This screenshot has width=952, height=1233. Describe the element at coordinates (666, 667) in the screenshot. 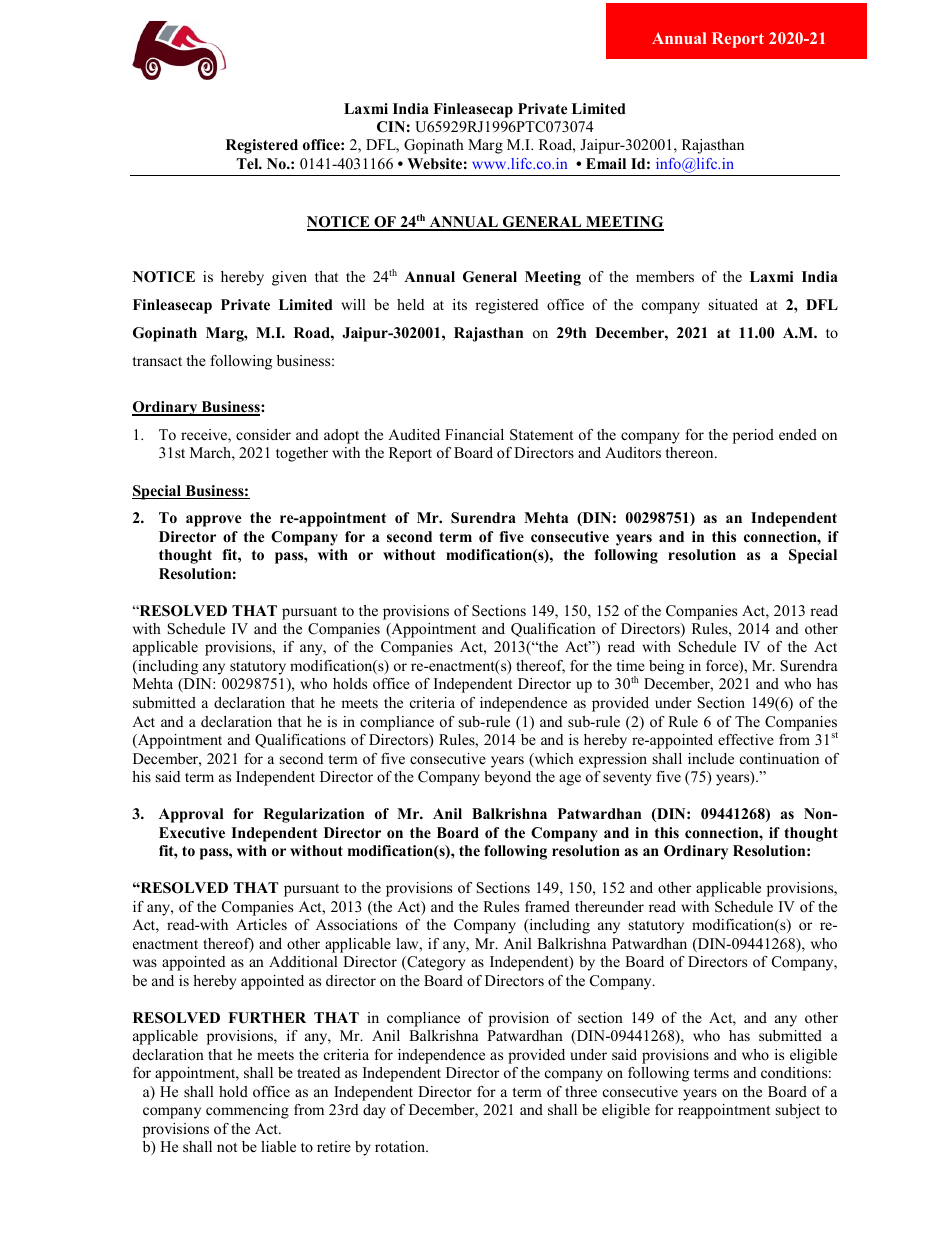

I see `being` at that location.
